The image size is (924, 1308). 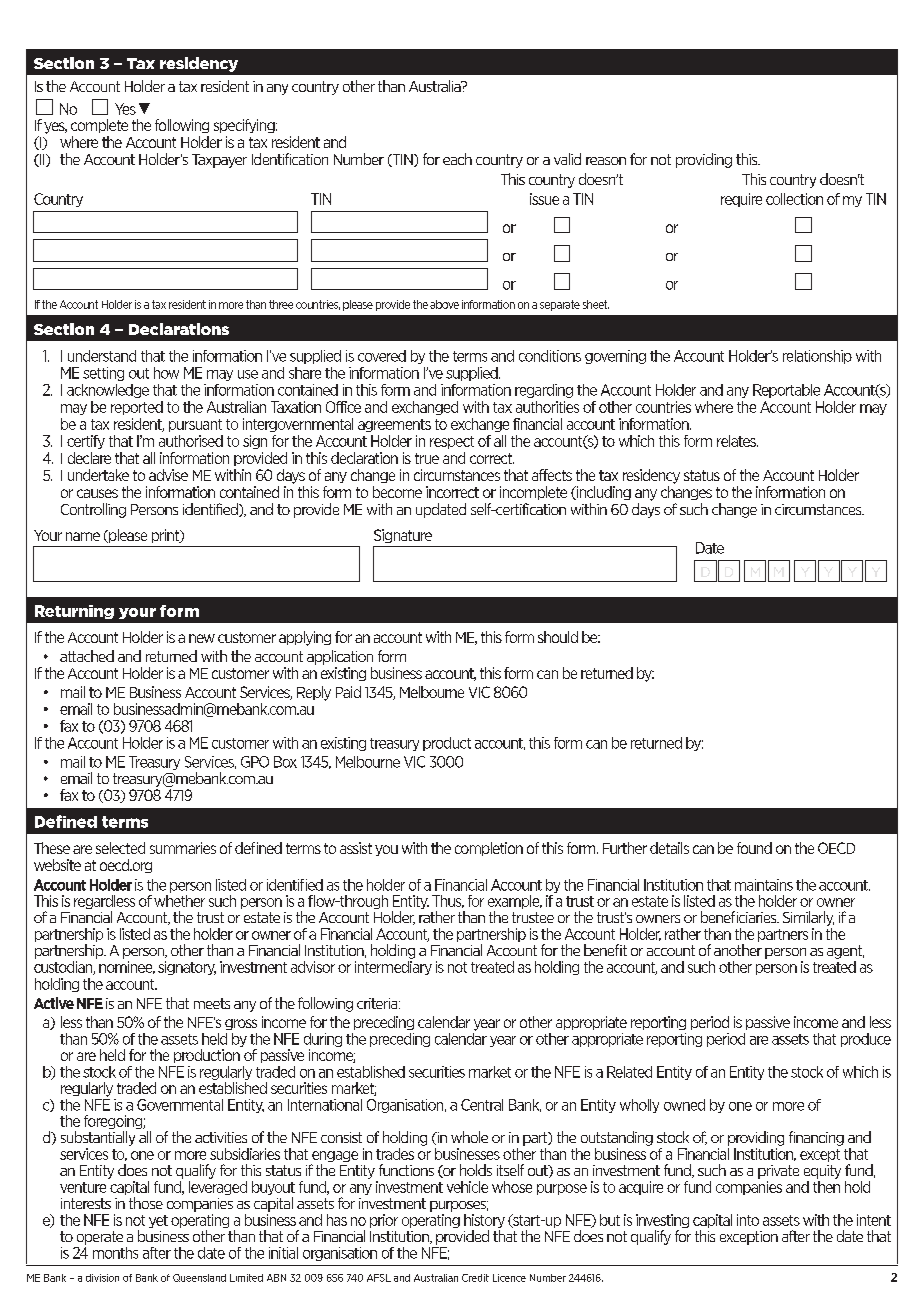 What do you see at coordinates (158, 1221) in the page?
I see `yet` at bounding box center [158, 1221].
